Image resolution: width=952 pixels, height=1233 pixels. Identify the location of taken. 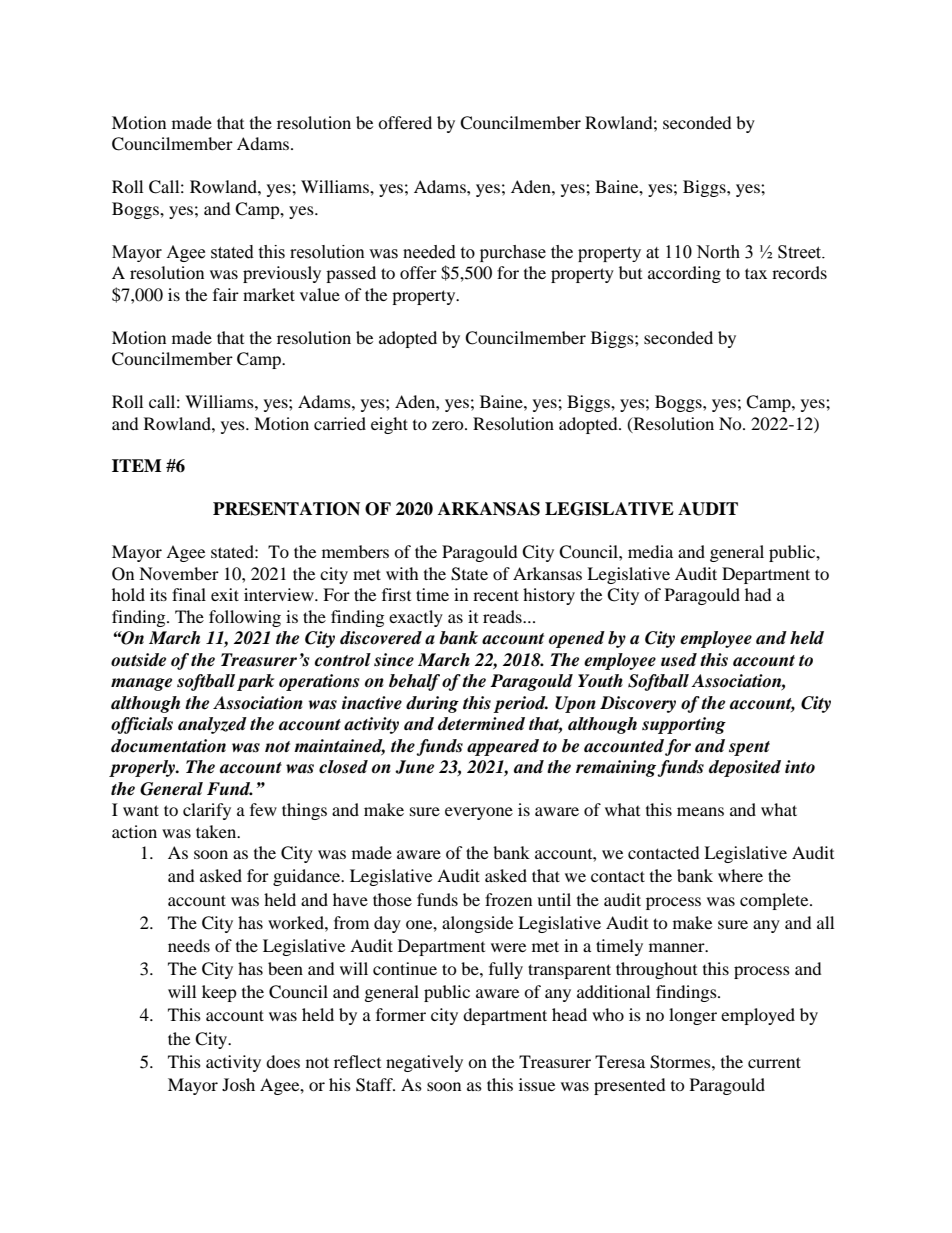
(217, 831).
